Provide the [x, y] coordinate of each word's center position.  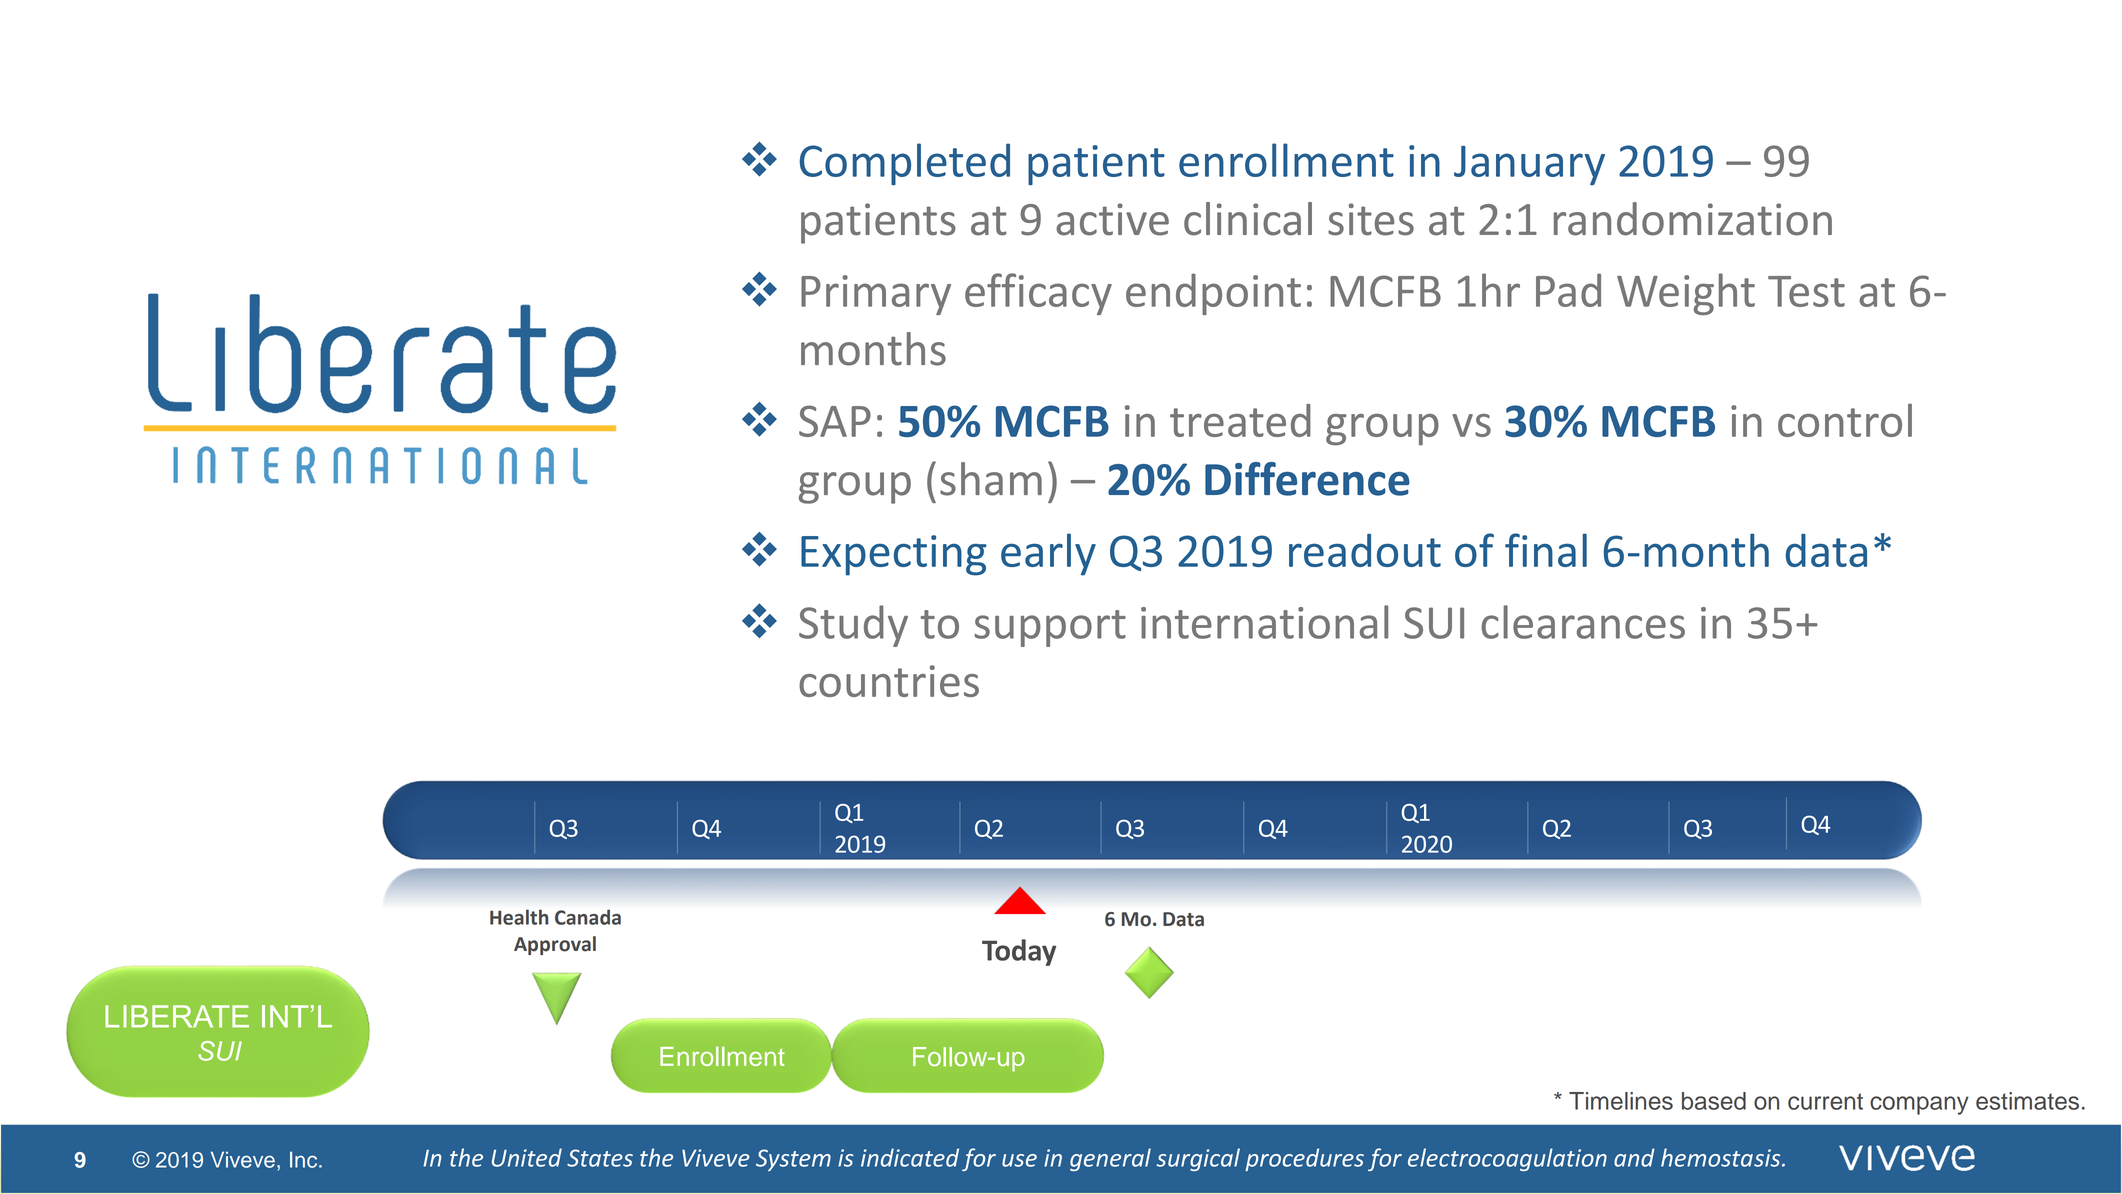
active [1112, 219]
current [1825, 1101]
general [1110, 1159]
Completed [905, 164]
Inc [305, 1159]
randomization [1693, 219]
